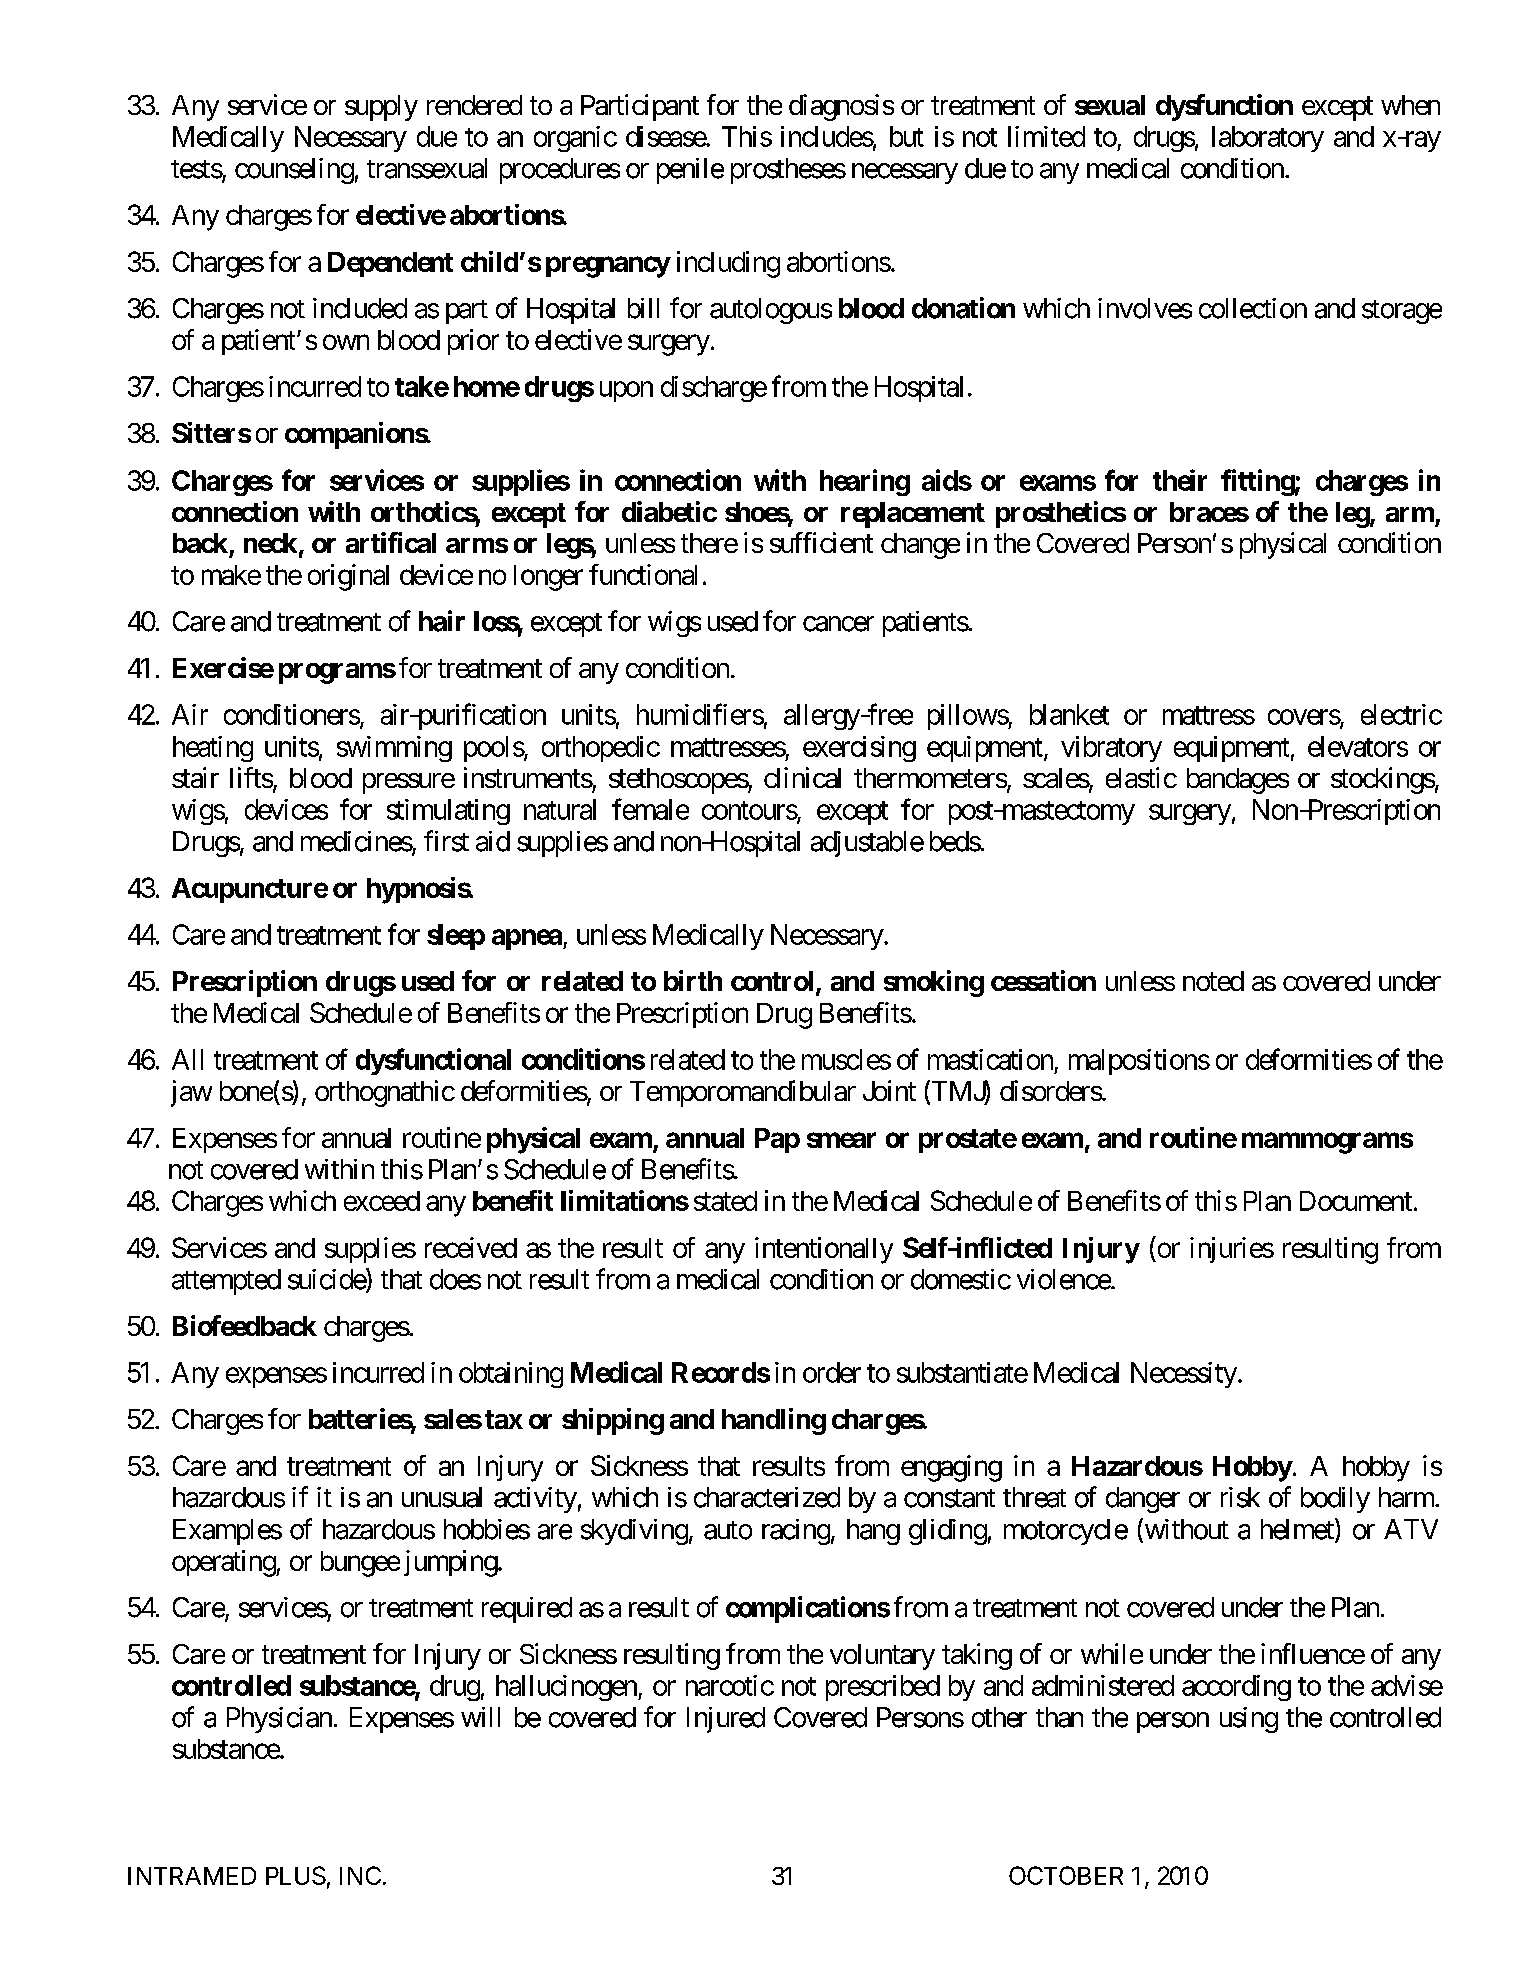 The width and height of the screenshot is (1530, 1981). What do you see at coordinates (767, 1497) in the screenshot?
I see `characterized` at bounding box center [767, 1497].
